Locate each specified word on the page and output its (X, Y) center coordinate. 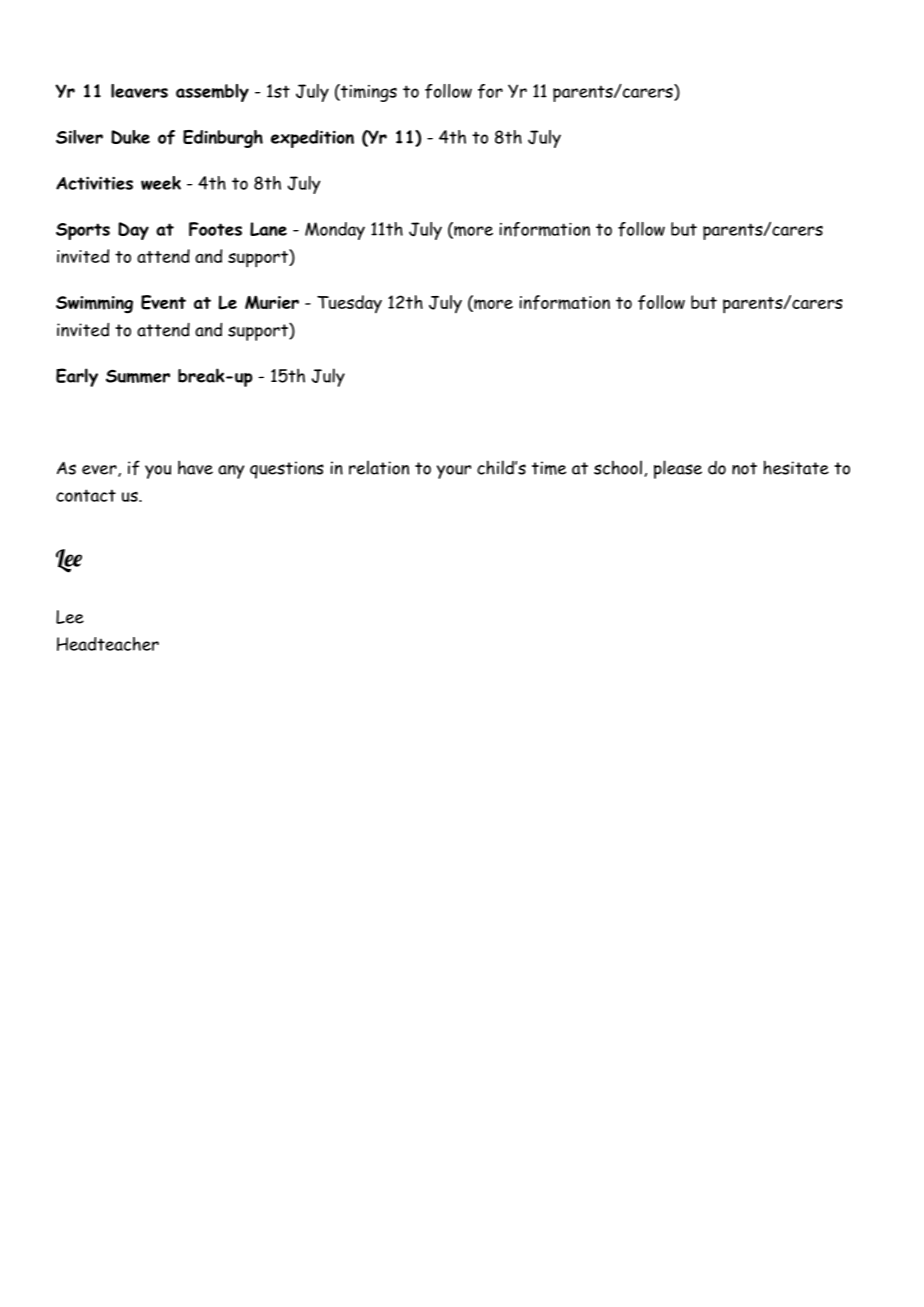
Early (77, 377)
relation (379, 467)
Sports (83, 231)
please (678, 469)
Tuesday (349, 304)
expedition (312, 139)
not (744, 468)
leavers (139, 91)
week (161, 183)
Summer (138, 376)
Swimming (94, 304)
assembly (212, 93)
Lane (268, 229)
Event (163, 302)
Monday (335, 231)
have (195, 467)
